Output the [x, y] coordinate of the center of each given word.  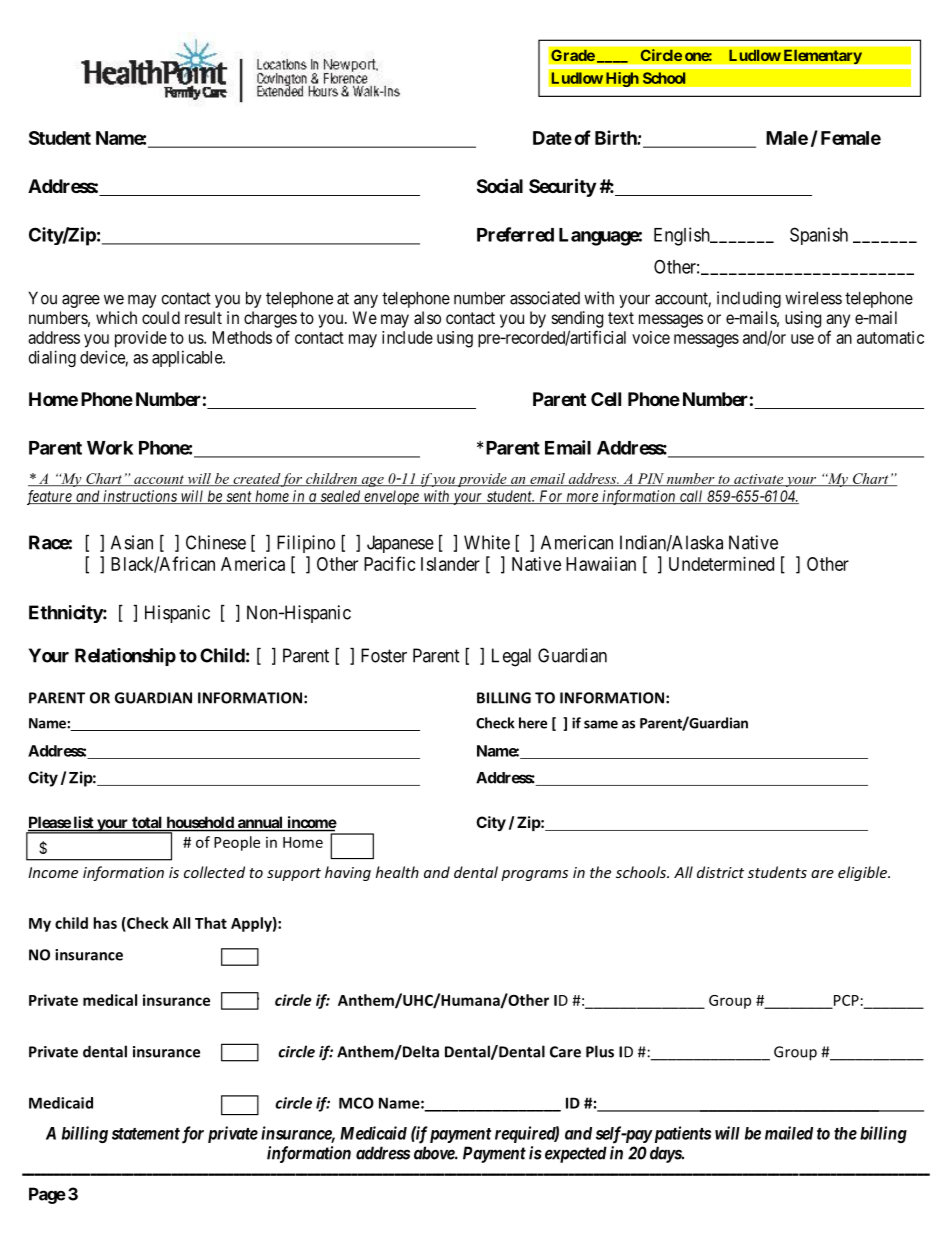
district [720, 872]
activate [758, 480]
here [533, 723]
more [582, 498]
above [435, 1153]
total [147, 824]
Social [500, 185]
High [621, 79]
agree [81, 301]
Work [110, 448]
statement [146, 1134]
